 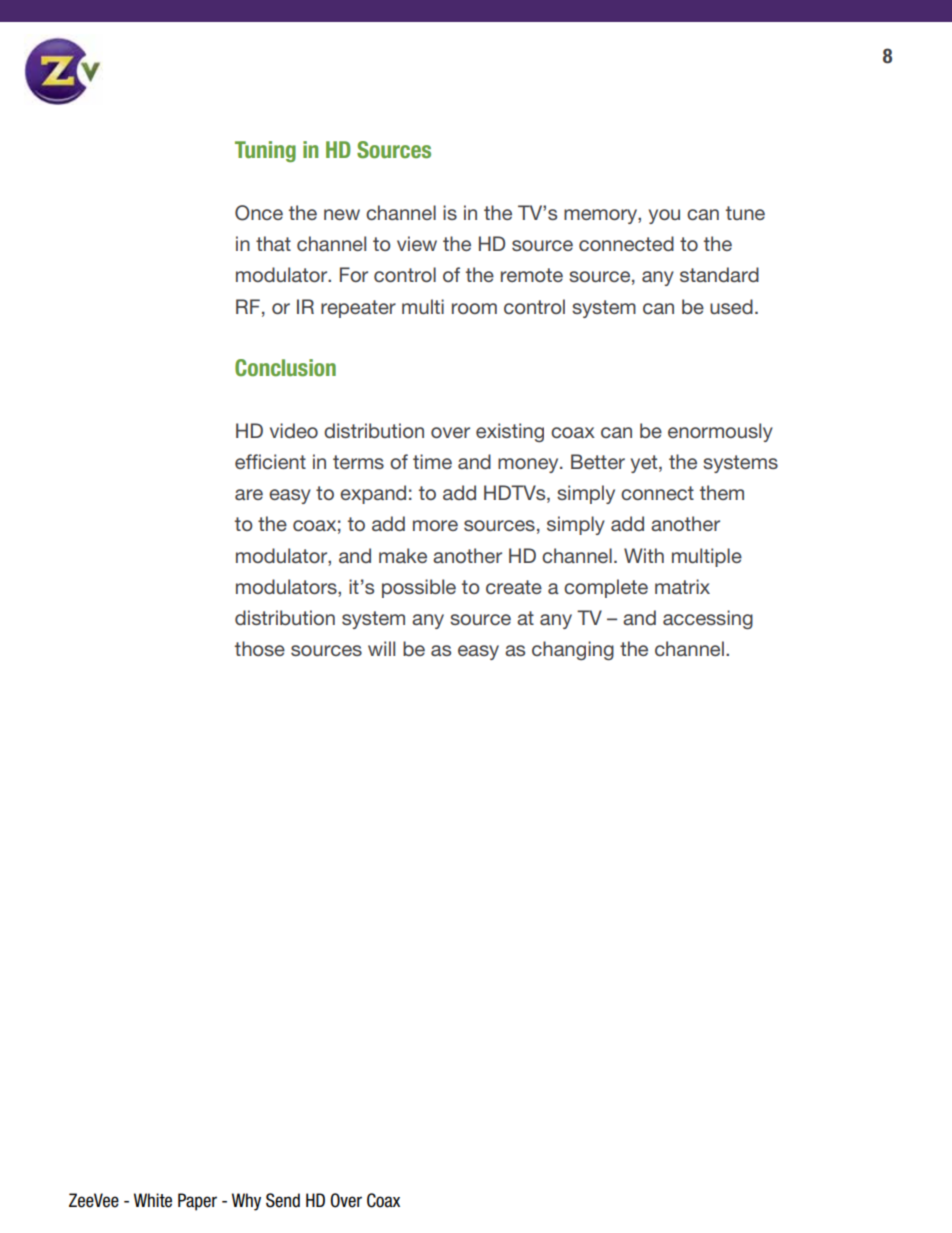 I want to click on Why, so click(x=246, y=1202).
